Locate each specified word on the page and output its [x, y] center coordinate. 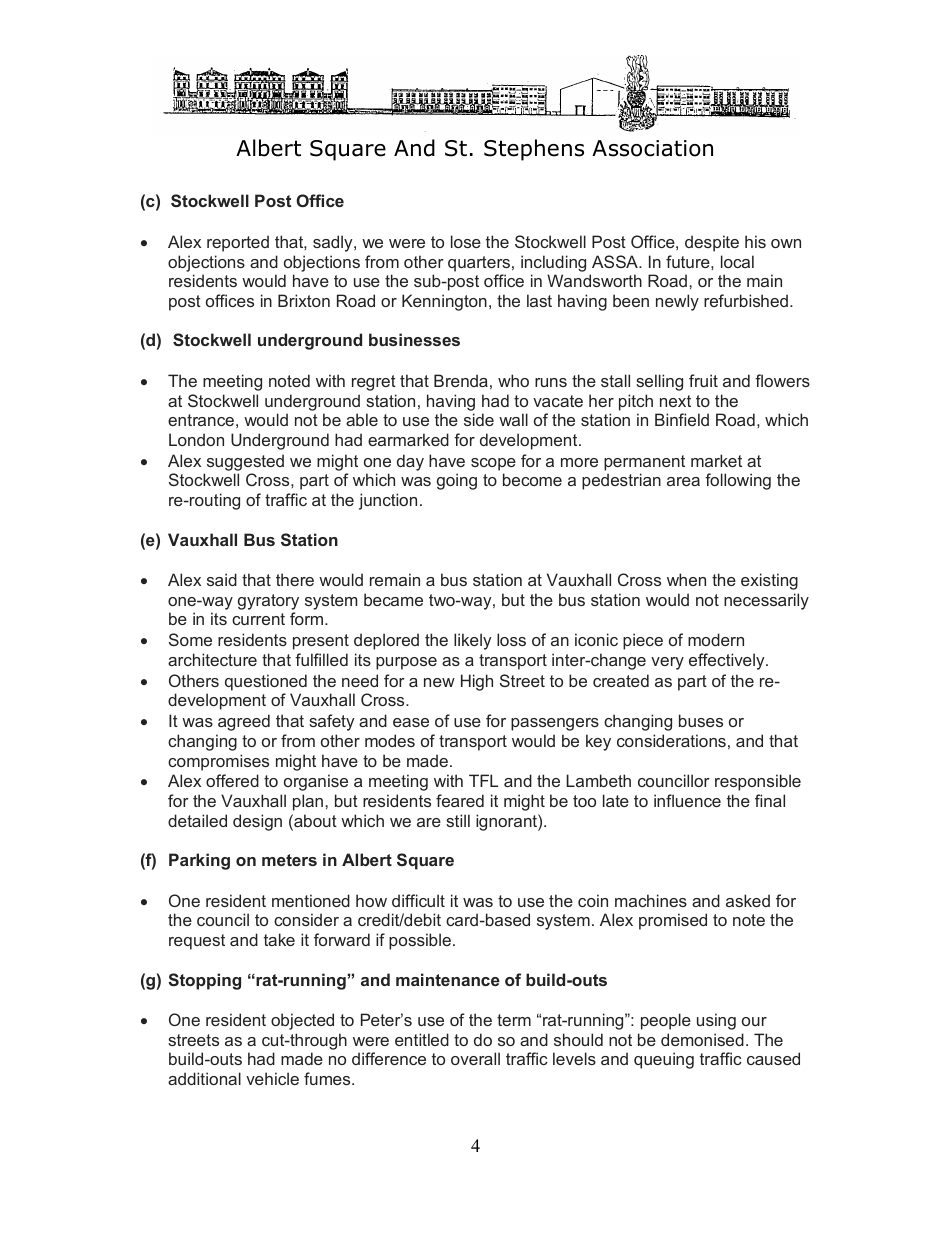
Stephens [534, 150]
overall [475, 1058]
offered [232, 780]
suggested [245, 462]
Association [652, 148]
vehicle [272, 1078]
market [716, 460]
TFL [483, 780]
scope [493, 464]
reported [238, 243]
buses [701, 720]
